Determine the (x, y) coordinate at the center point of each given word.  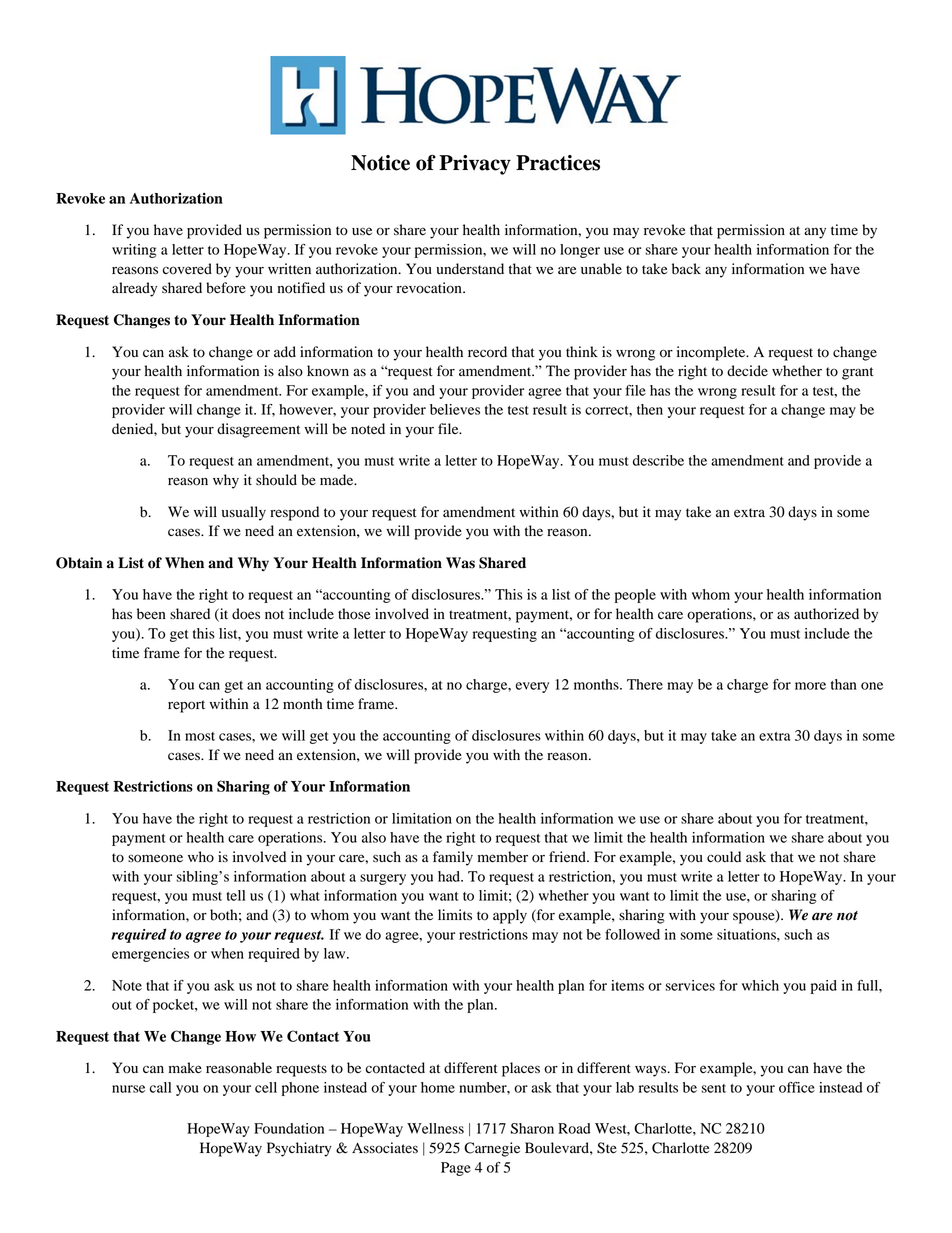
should (276, 480)
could (724, 857)
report (186, 706)
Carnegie (492, 1149)
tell (235, 895)
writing (134, 251)
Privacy (475, 165)
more (810, 686)
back (686, 269)
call (160, 1087)
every (532, 687)
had (450, 876)
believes (455, 409)
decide (747, 371)
